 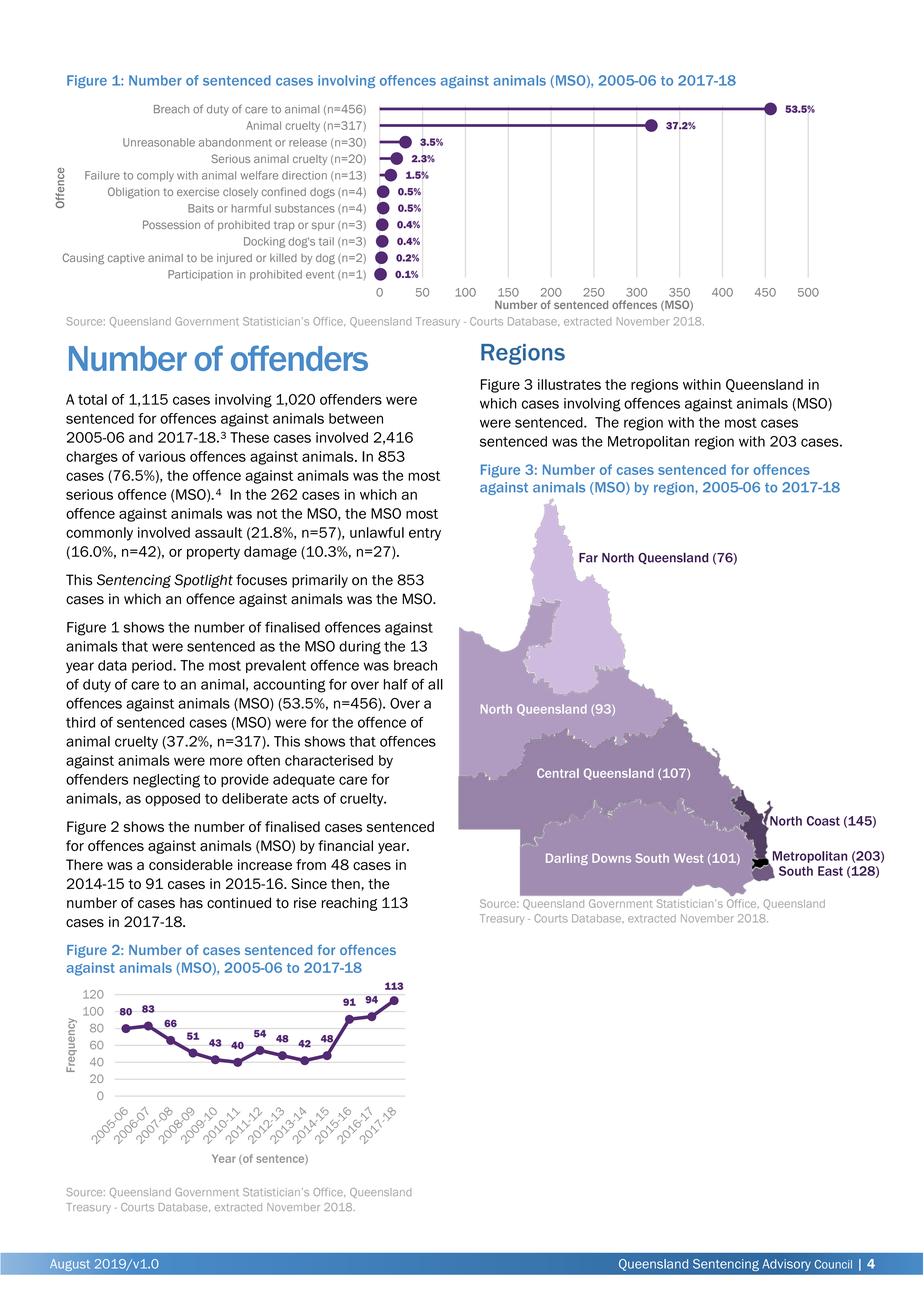 I want to click on dogs, so click(x=322, y=193).
